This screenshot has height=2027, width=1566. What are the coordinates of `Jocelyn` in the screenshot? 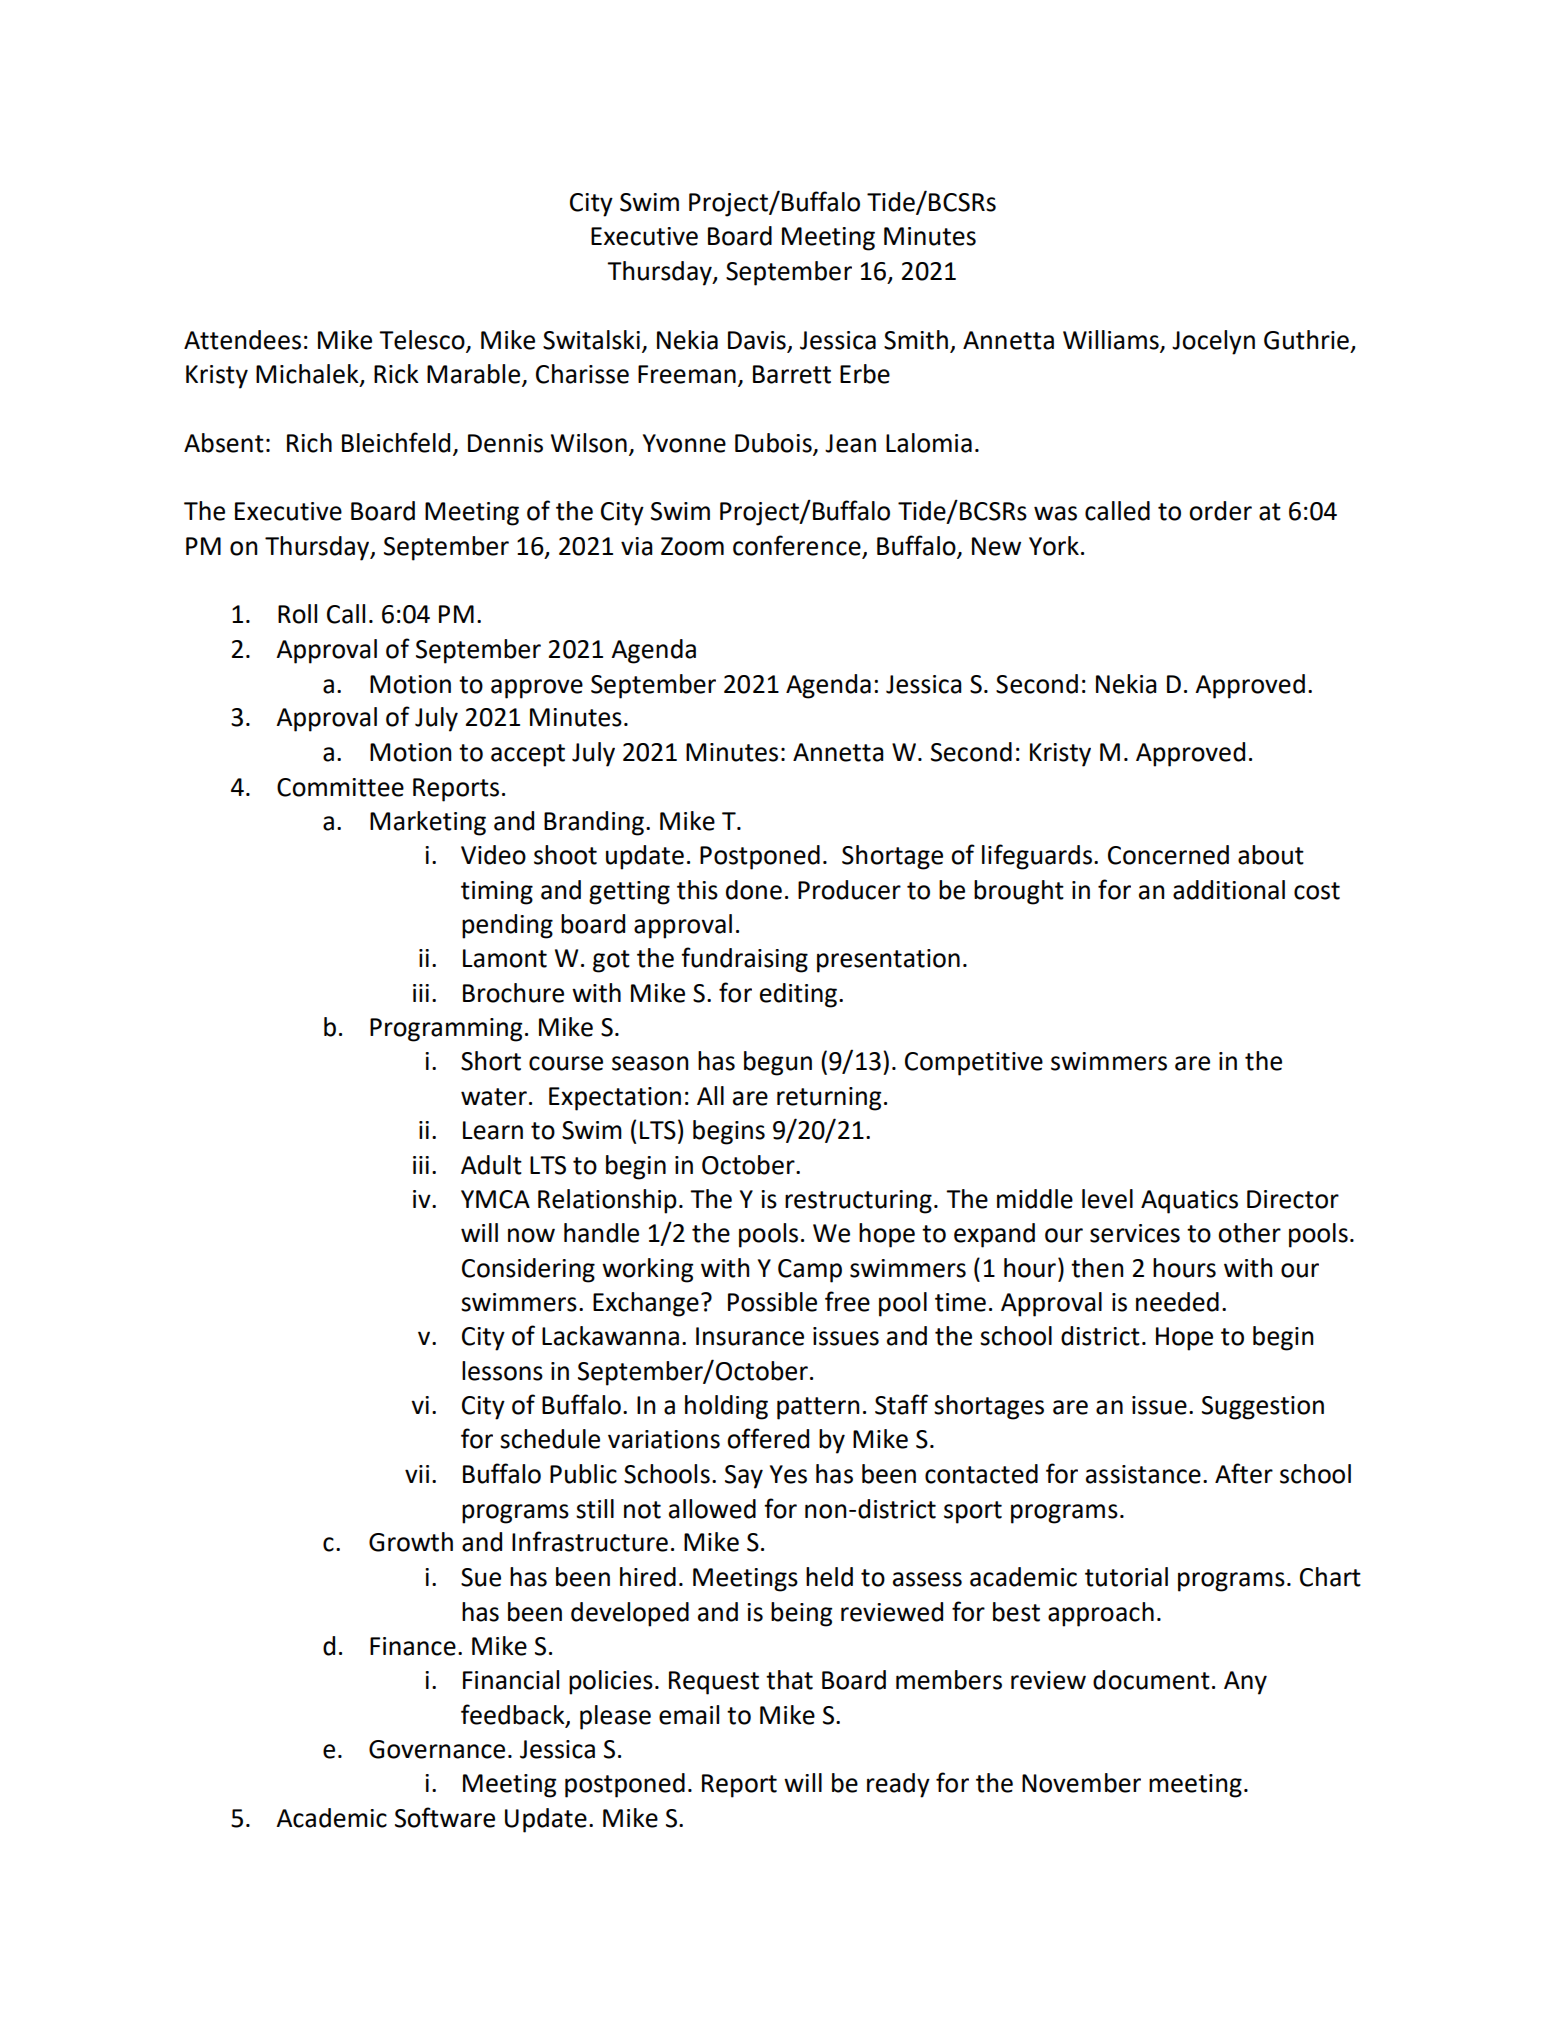 It's located at (1213, 342).
